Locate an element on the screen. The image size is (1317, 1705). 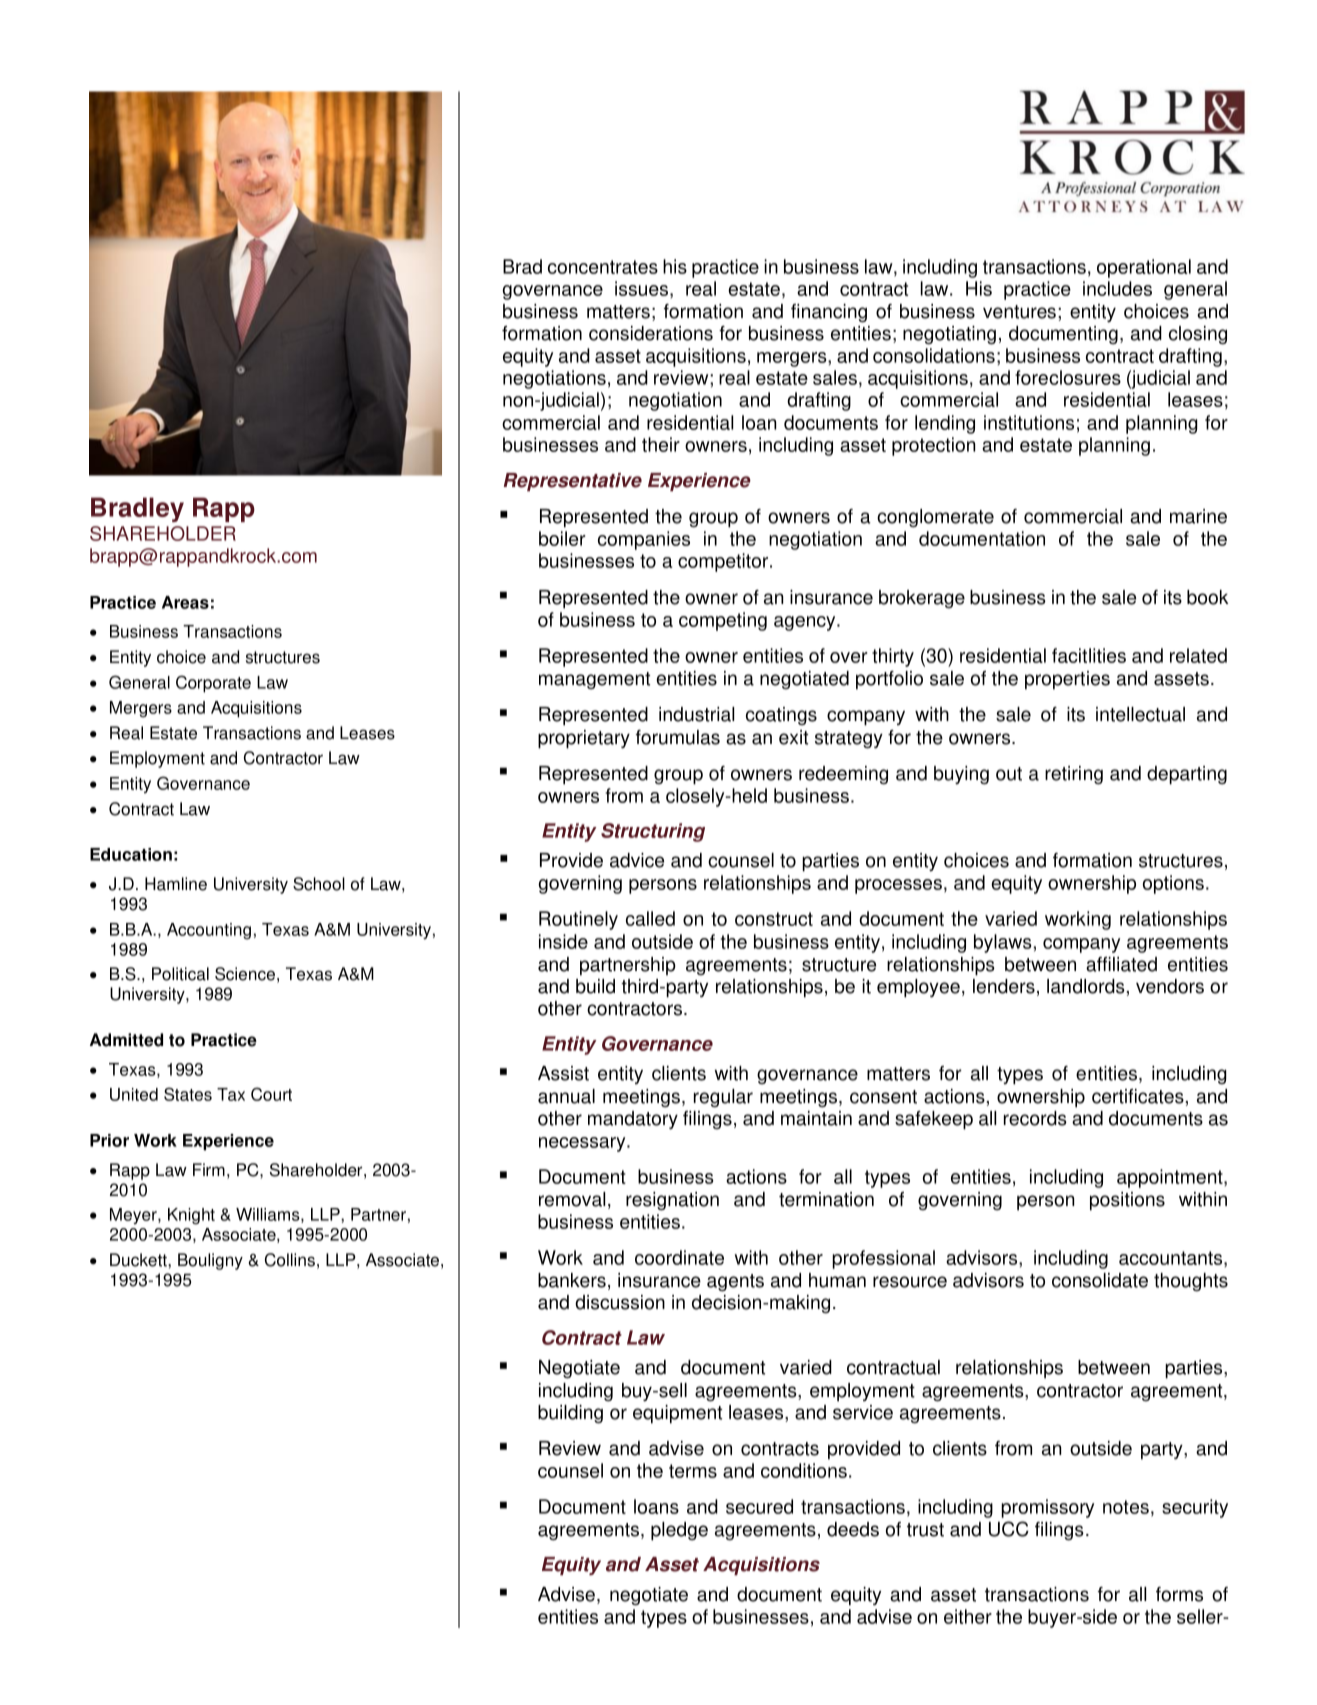
Collins is located at coordinates (290, 1260).
